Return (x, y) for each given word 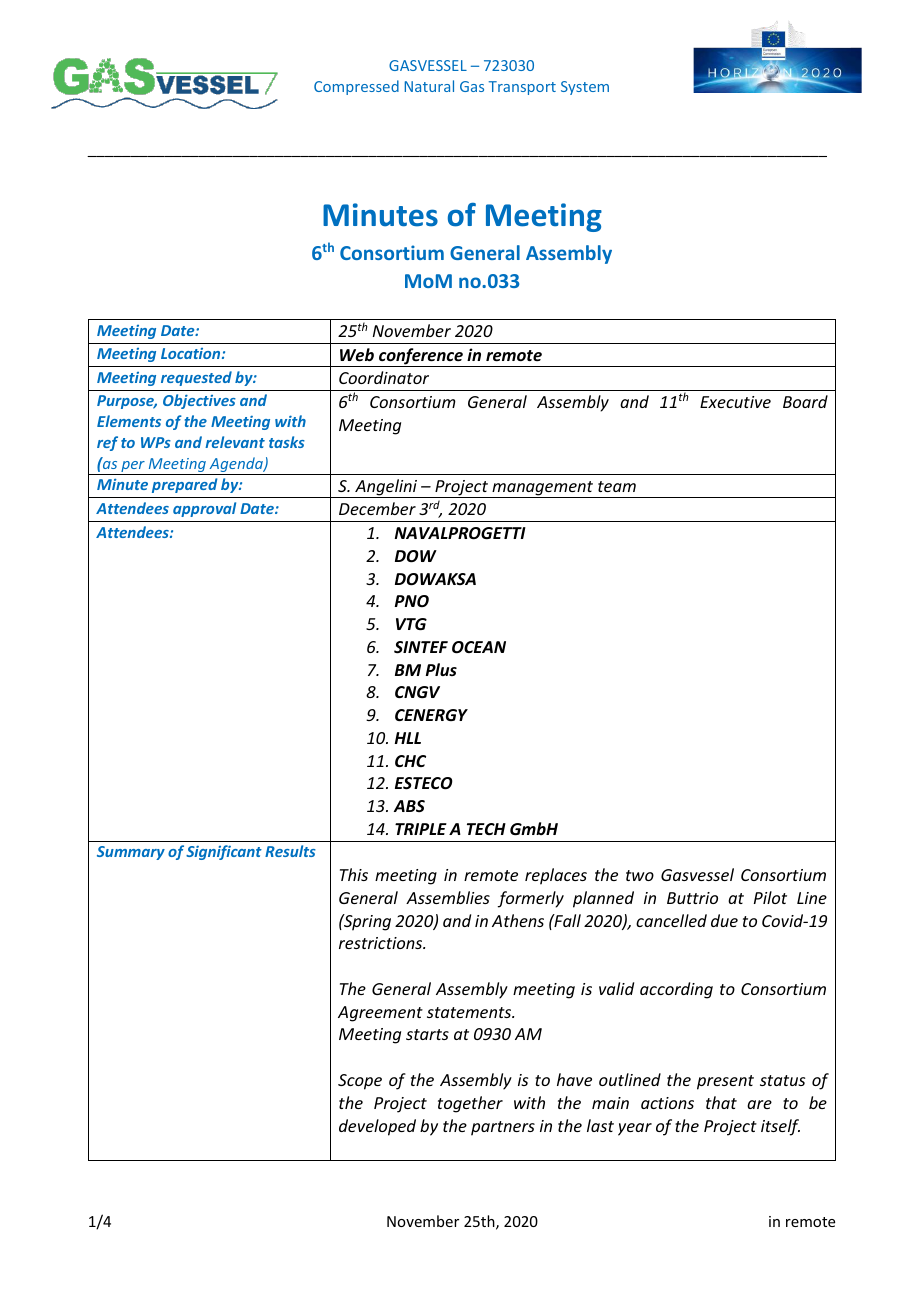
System (585, 88)
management (543, 489)
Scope (360, 1082)
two (640, 875)
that (721, 1102)
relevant (235, 442)
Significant (224, 852)
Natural (429, 86)
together (470, 1104)
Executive (735, 402)
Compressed (356, 87)
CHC (410, 761)
